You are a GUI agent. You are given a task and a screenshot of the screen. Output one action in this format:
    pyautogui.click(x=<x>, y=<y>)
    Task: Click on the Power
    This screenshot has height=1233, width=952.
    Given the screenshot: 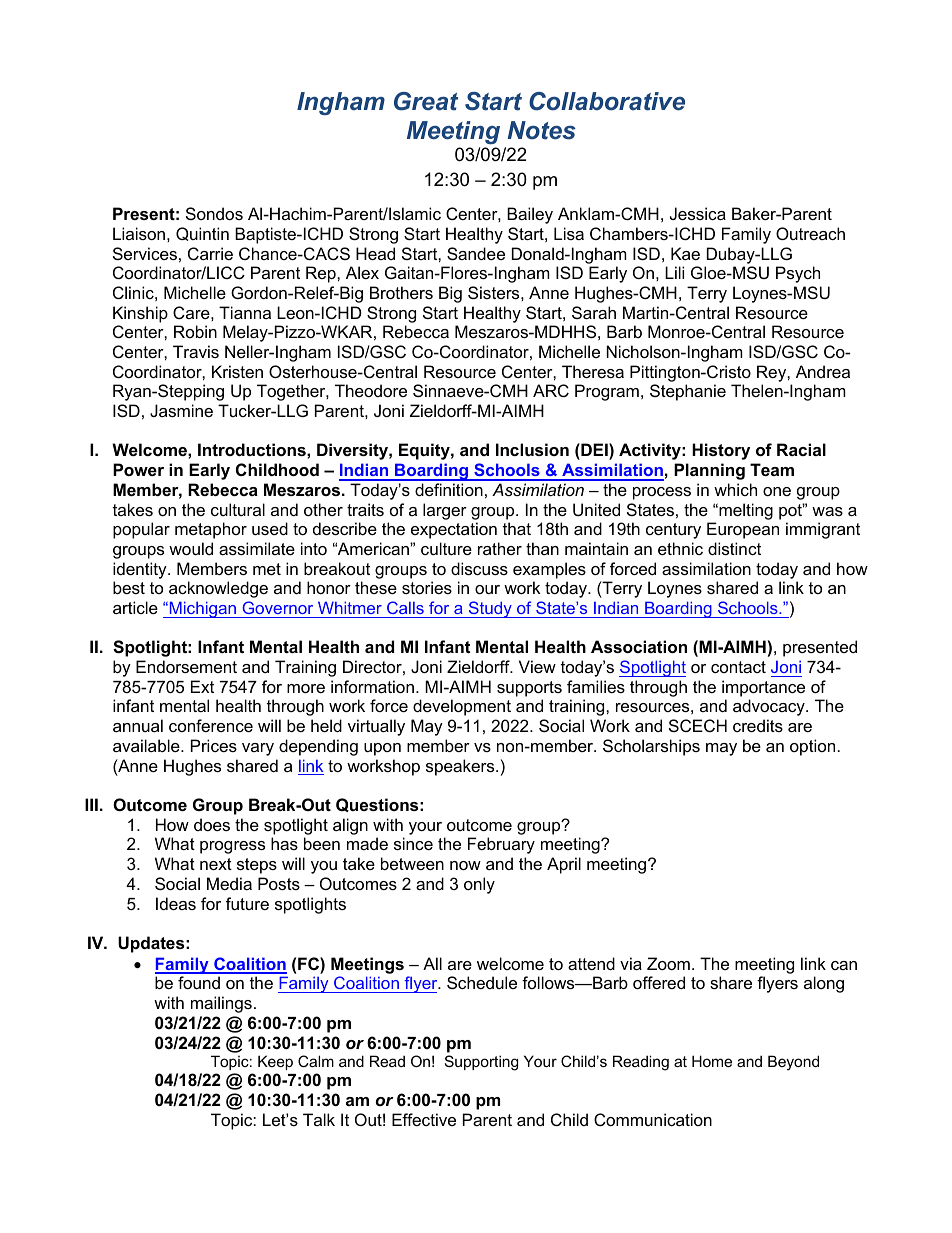 What is the action you would take?
    pyautogui.click(x=138, y=469)
